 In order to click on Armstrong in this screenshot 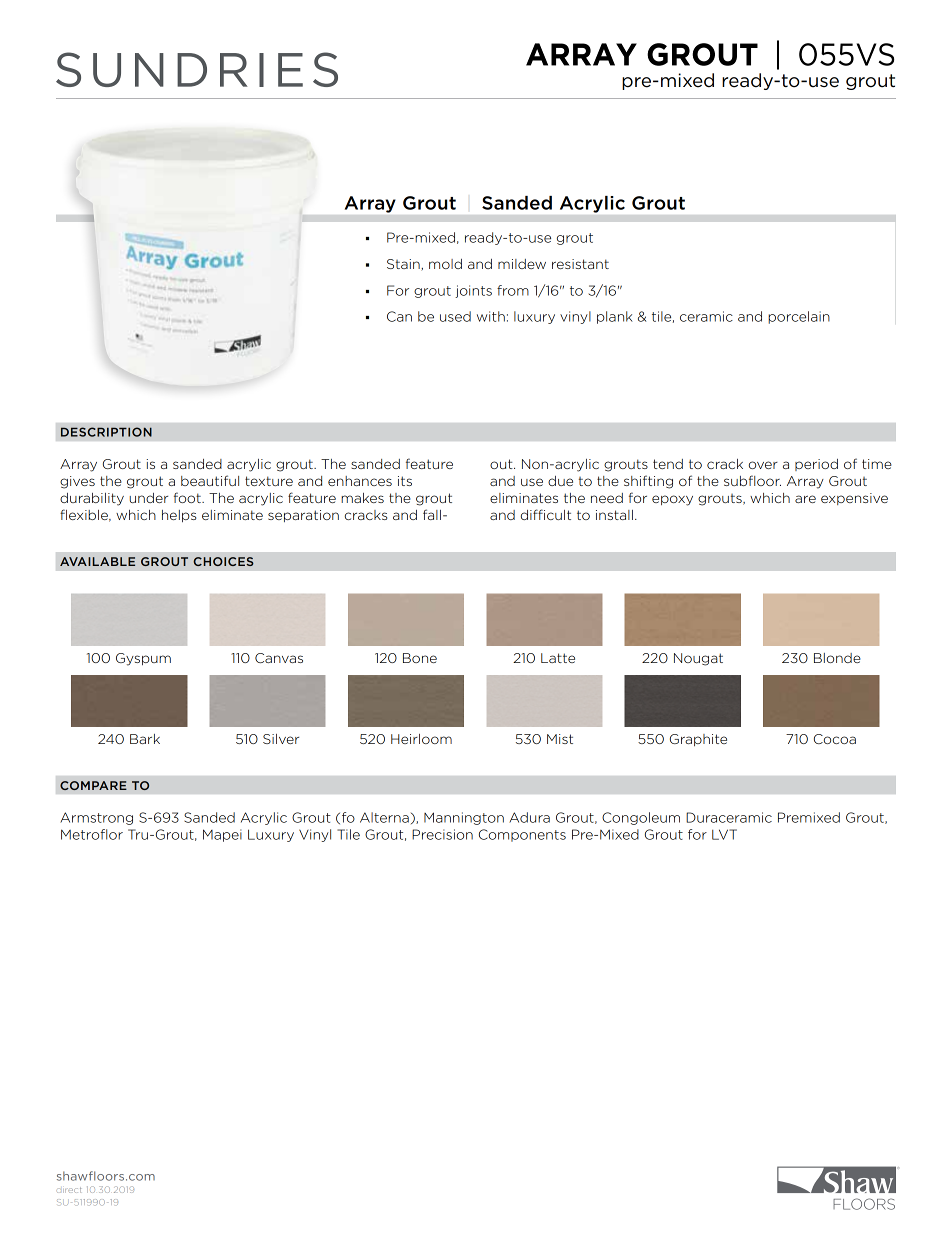, I will do `click(96, 818)`.
